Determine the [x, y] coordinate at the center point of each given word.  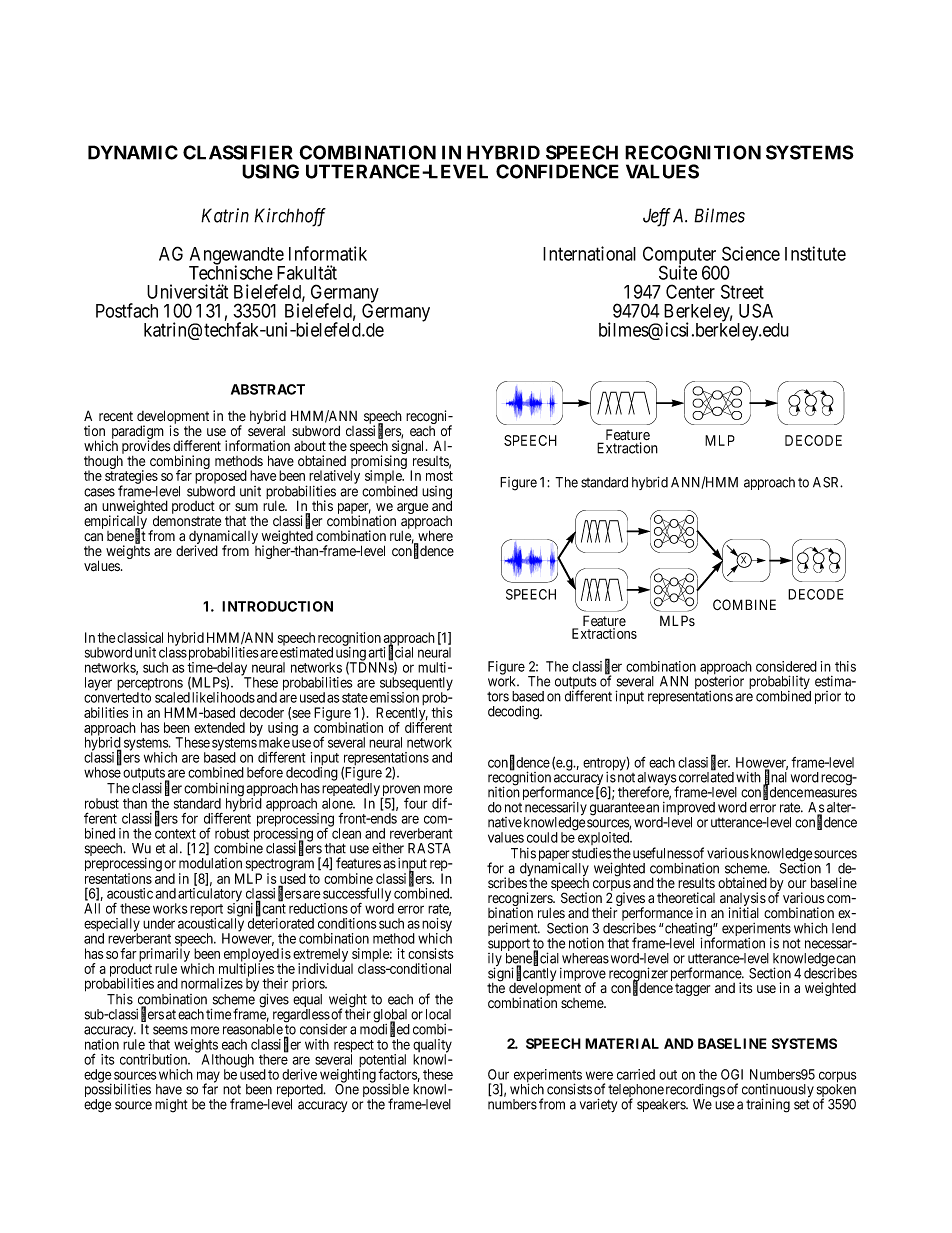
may [208, 1078]
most [439, 476]
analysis [743, 900]
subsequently [416, 685]
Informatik [328, 253]
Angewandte [237, 257]
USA [756, 310]
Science [751, 253]
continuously [778, 1092]
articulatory [210, 896]
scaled [172, 697]
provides [146, 448]
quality [432, 1047]
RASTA [429, 848]
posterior [719, 684]
